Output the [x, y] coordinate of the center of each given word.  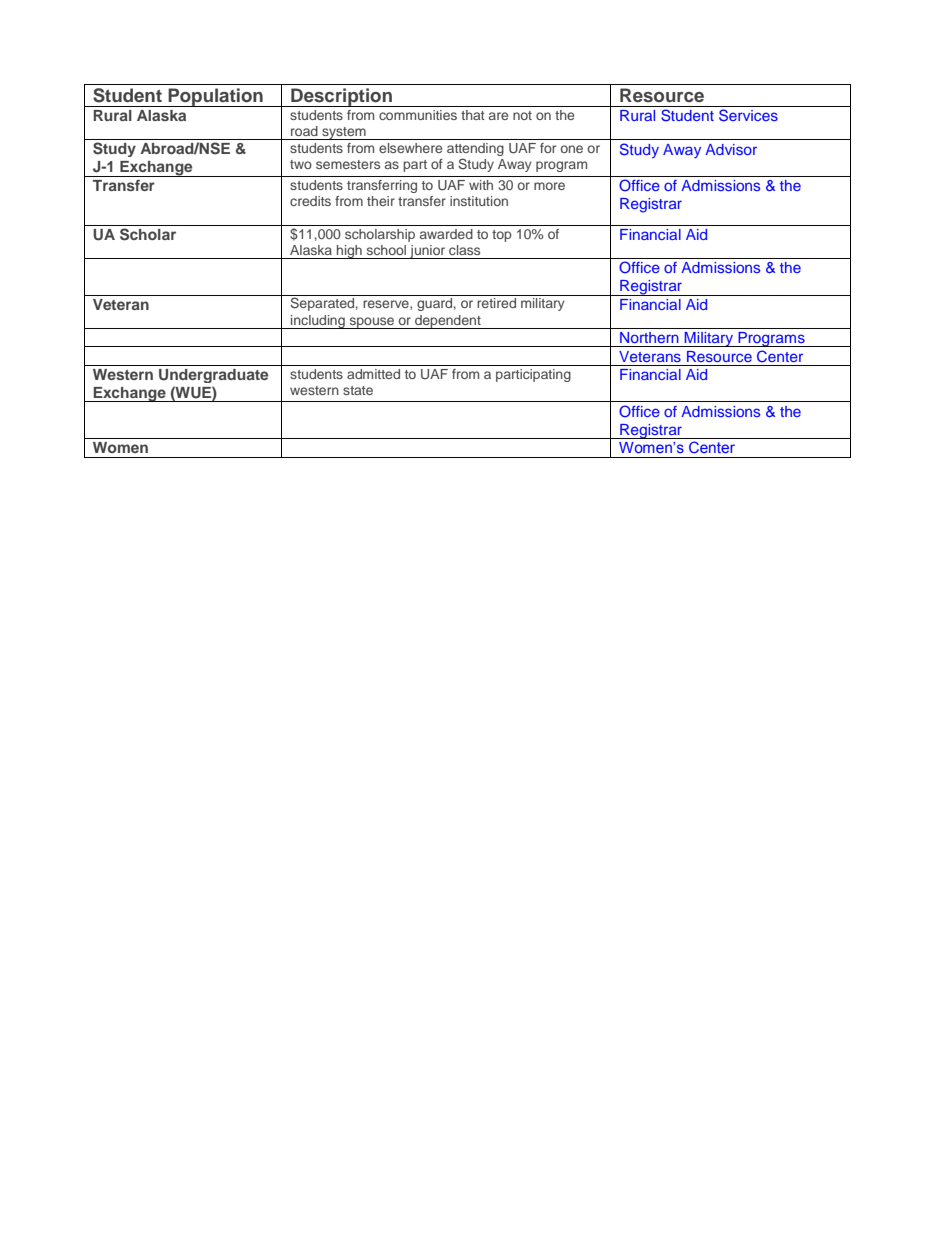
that [473, 115]
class [464, 250]
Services [748, 115]
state [358, 390]
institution [479, 201]
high [349, 252]
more [549, 186]
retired [496, 303]
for [548, 148]
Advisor [731, 149]
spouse [372, 323]
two [301, 164]
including [318, 322]
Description [341, 97]
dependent [448, 322]
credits [310, 201]
